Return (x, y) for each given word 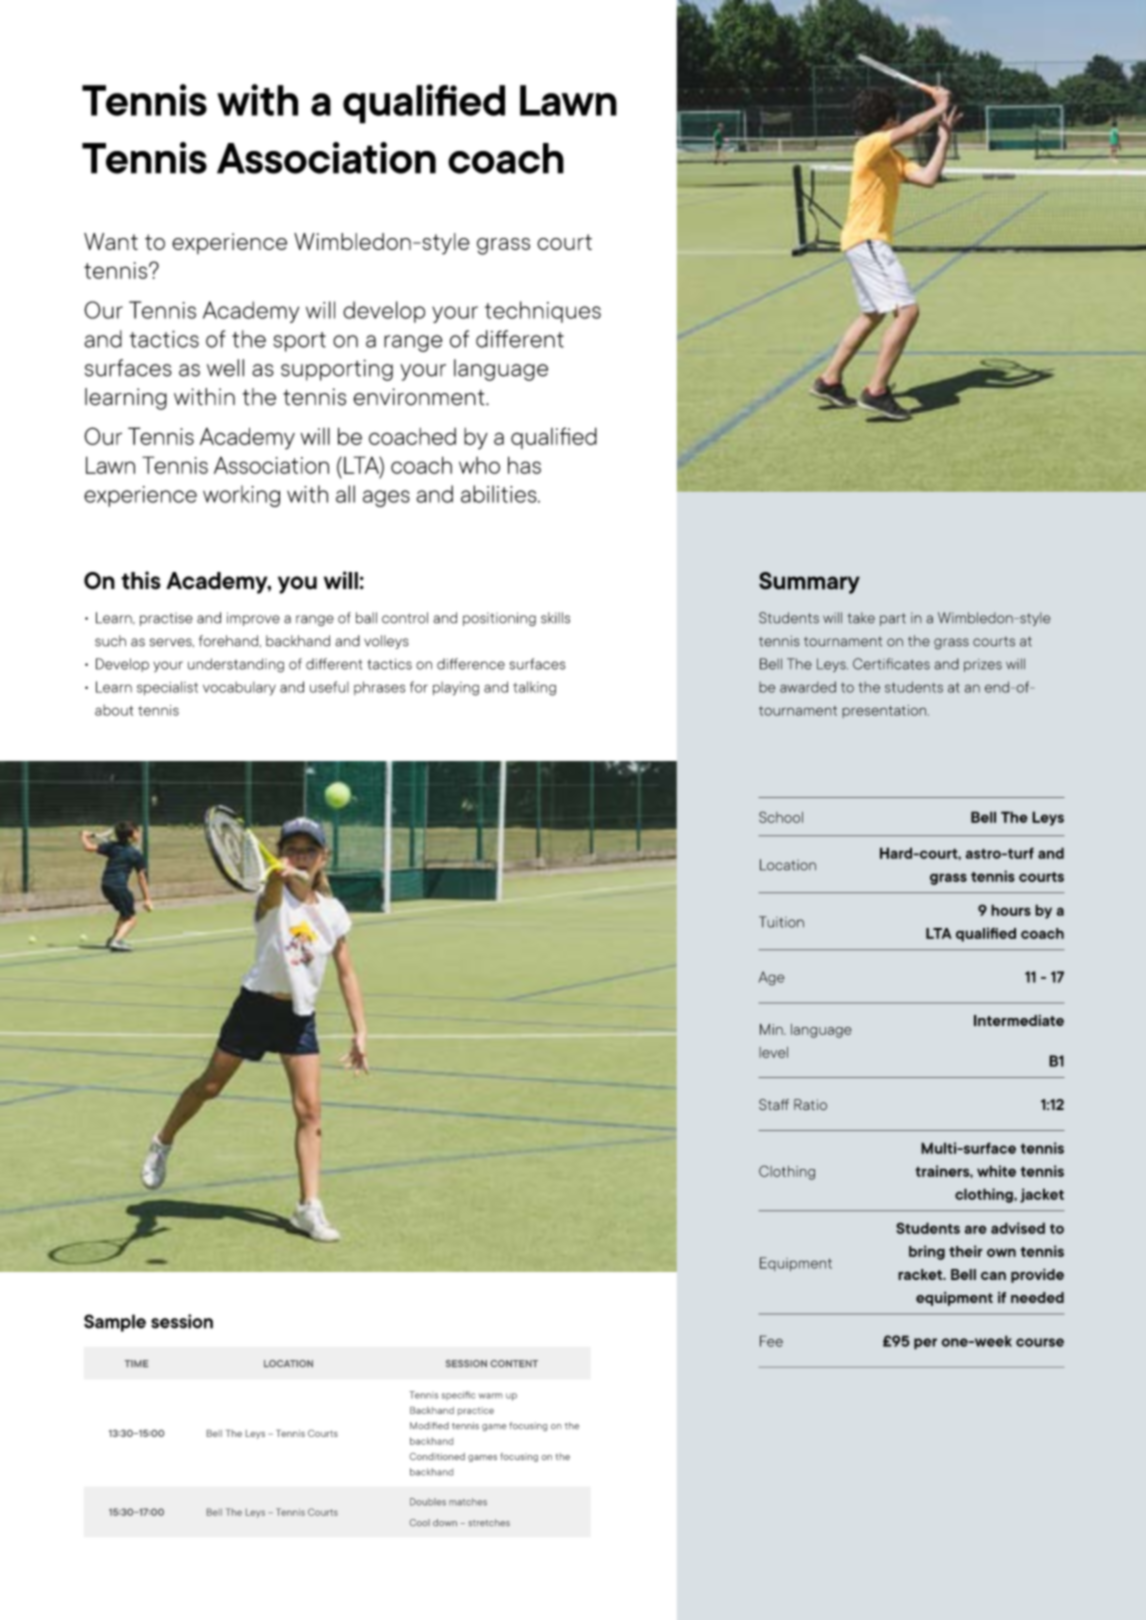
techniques (543, 312)
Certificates (891, 664)
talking (534, 688)
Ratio (810, 1104)
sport (299, 342)
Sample (115, 1323)
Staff (774, 1104)
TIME (136, 1363)
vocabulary (239, 688)
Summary (809, 583)
